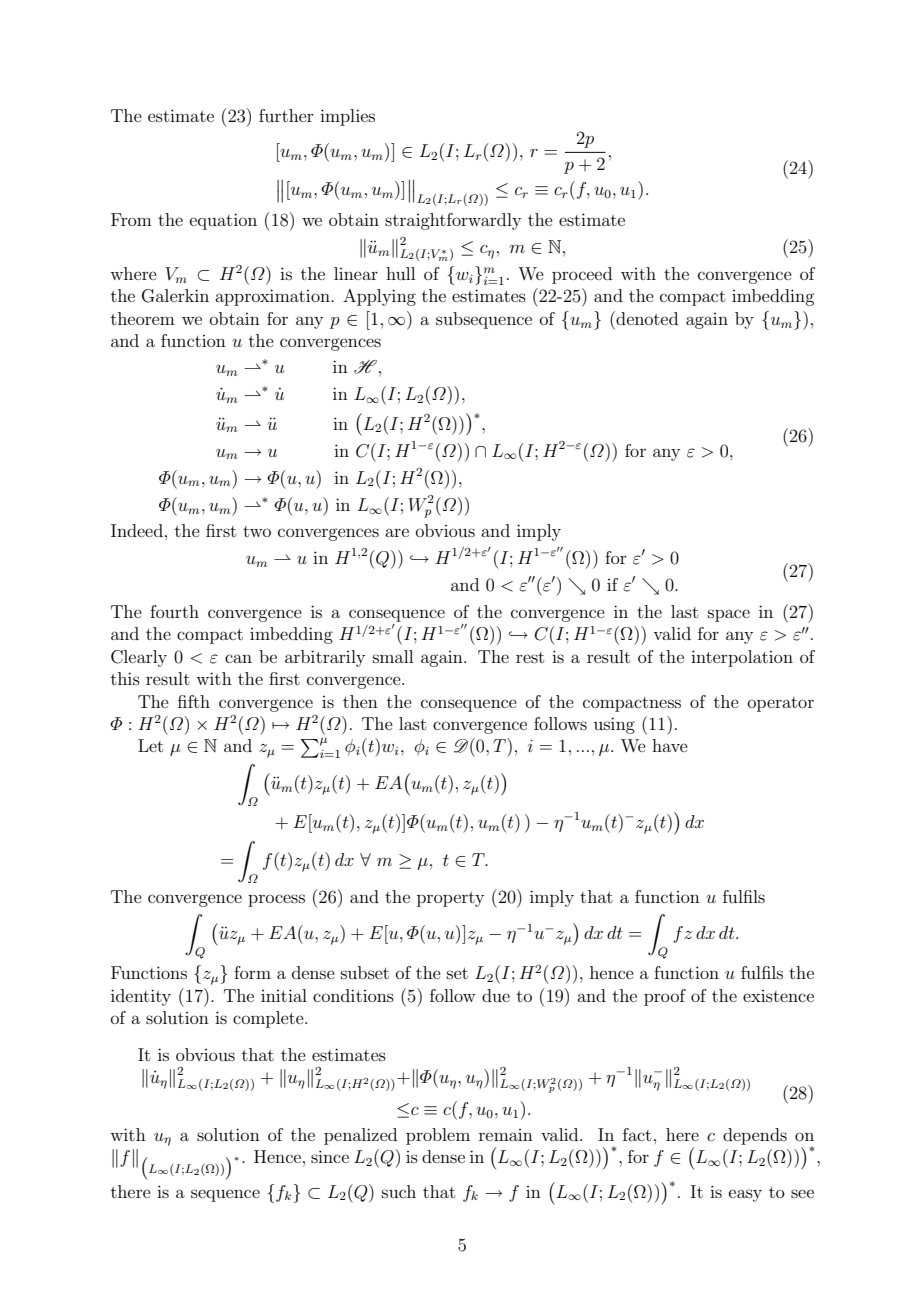  Describe the element at coordinates (379, 297) in the screenshot. I see `Applying` at that location.
